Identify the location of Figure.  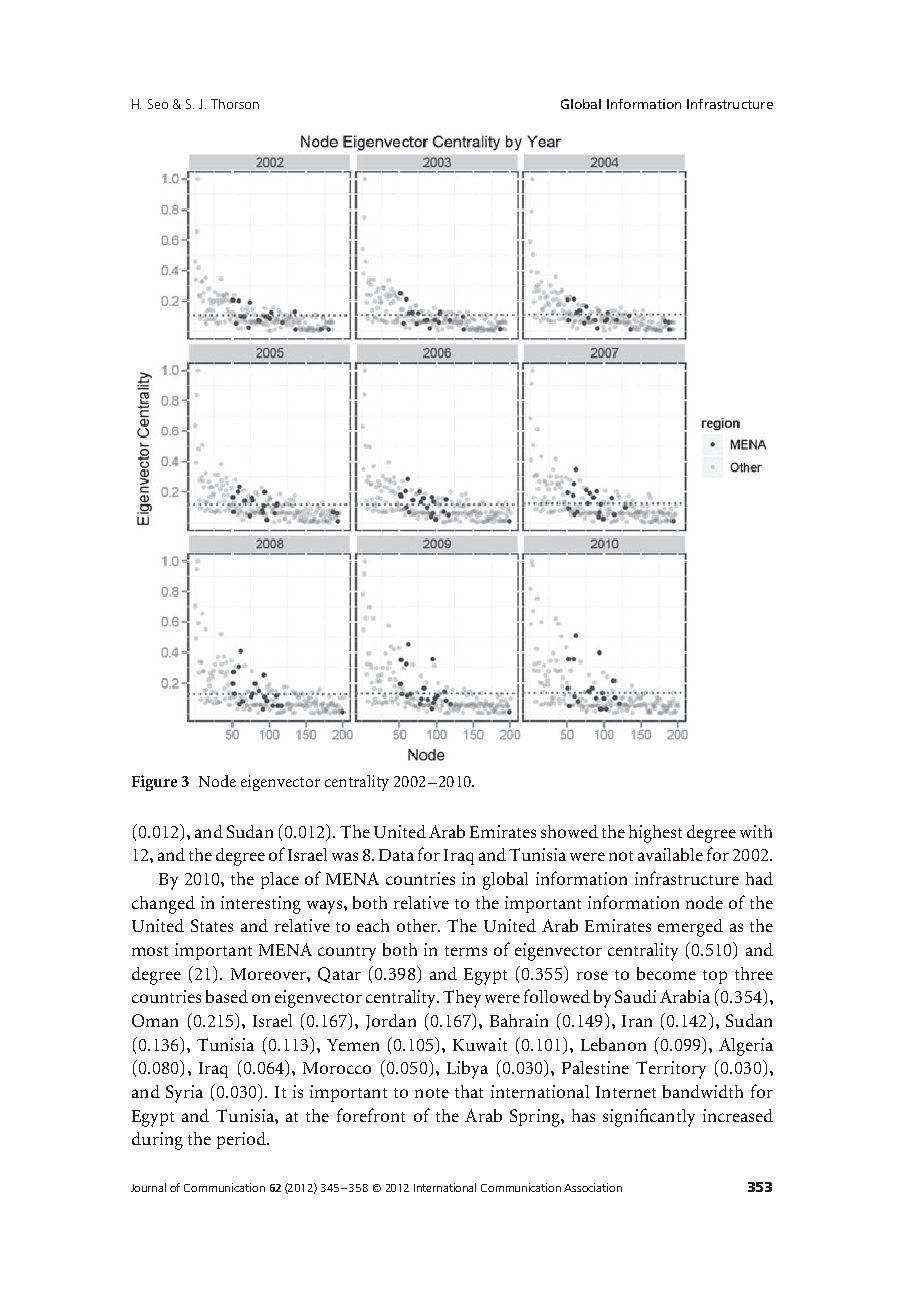
(154, 783).
